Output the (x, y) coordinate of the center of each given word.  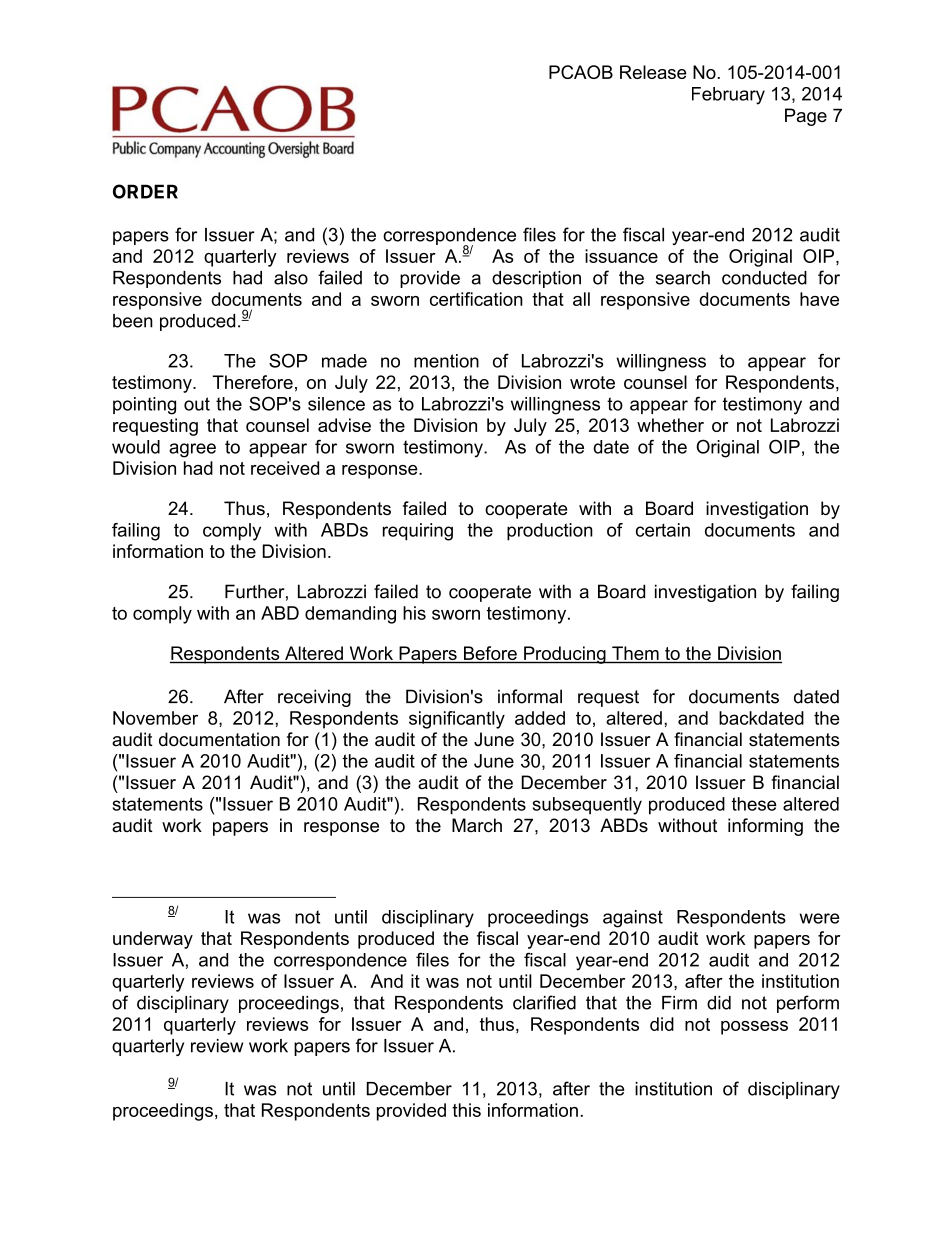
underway (153, 940)
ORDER (145, 191)
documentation (219, 739)
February (728, 96)
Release (653, 72)
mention (446, 361)
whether (670, 425)
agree (192, 450)
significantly (457, 720)
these (754, 804)
